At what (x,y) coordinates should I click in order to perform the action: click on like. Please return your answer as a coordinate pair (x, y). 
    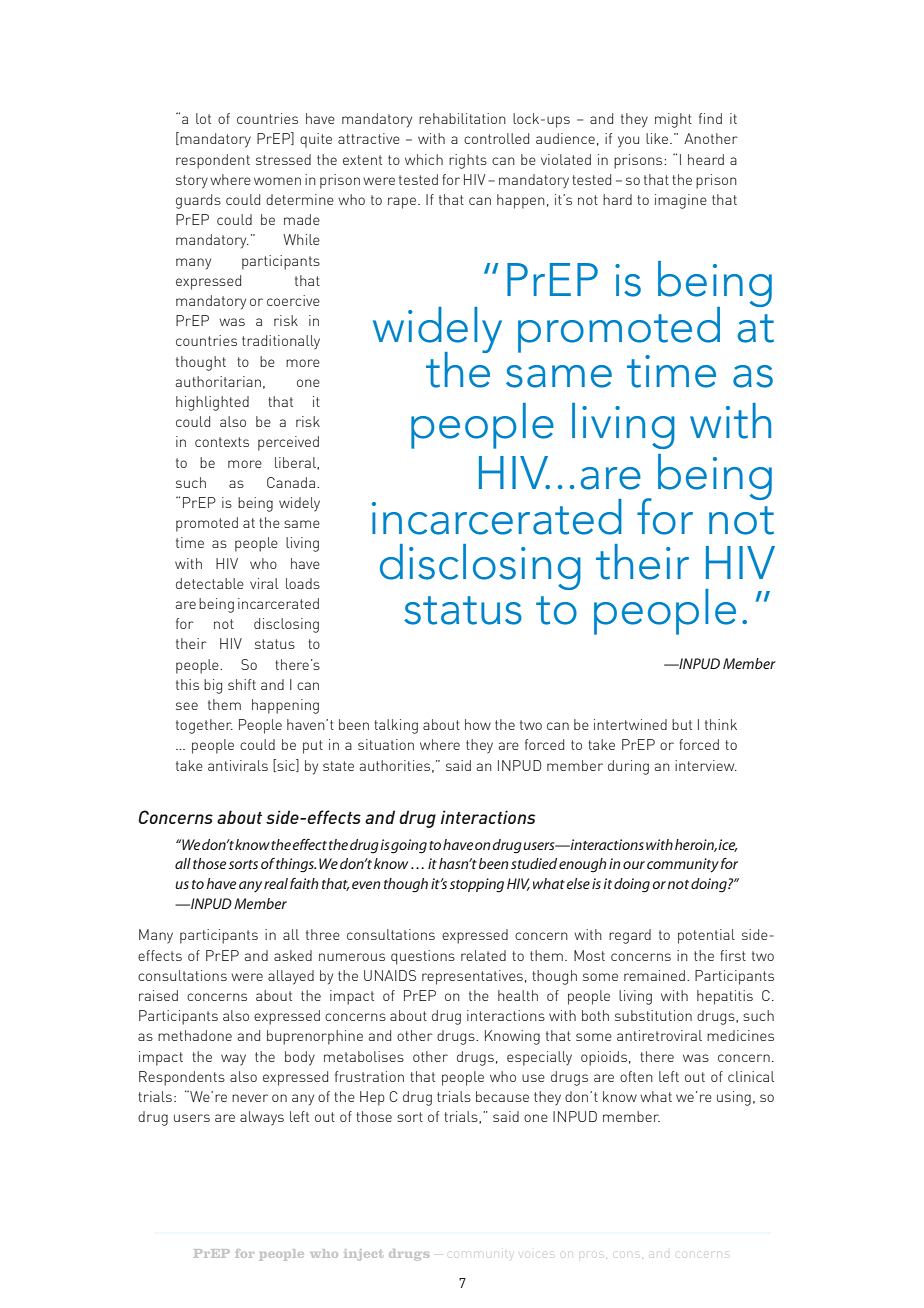
    Looking at the image, I should click on (658, 138).
